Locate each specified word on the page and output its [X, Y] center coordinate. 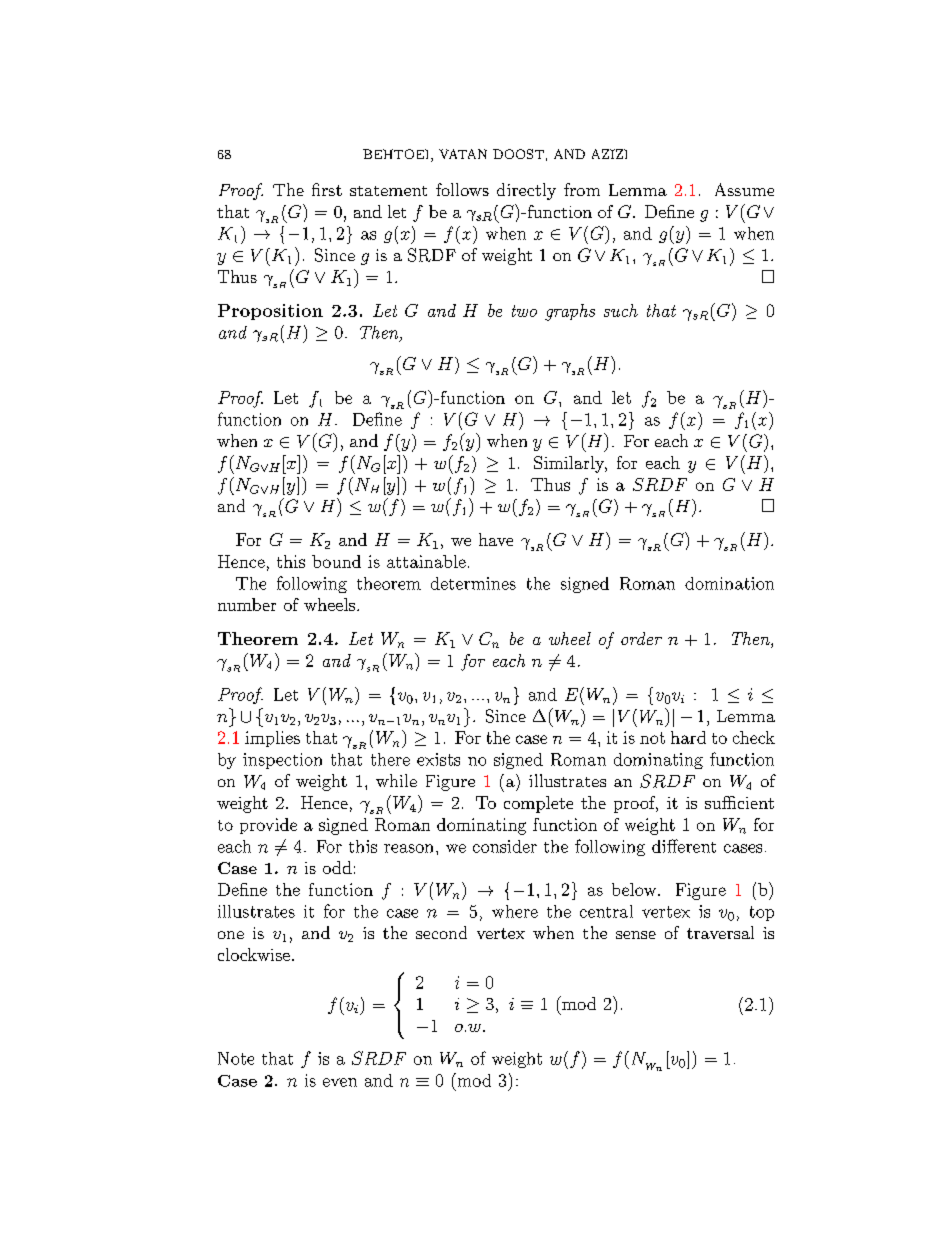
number [247, 604]
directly [526, 191]
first [327, 189]
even [340, 1082]
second [441, 932]
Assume [744, 189]
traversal [720, 932]
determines [473, 583]
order [641, 638]
